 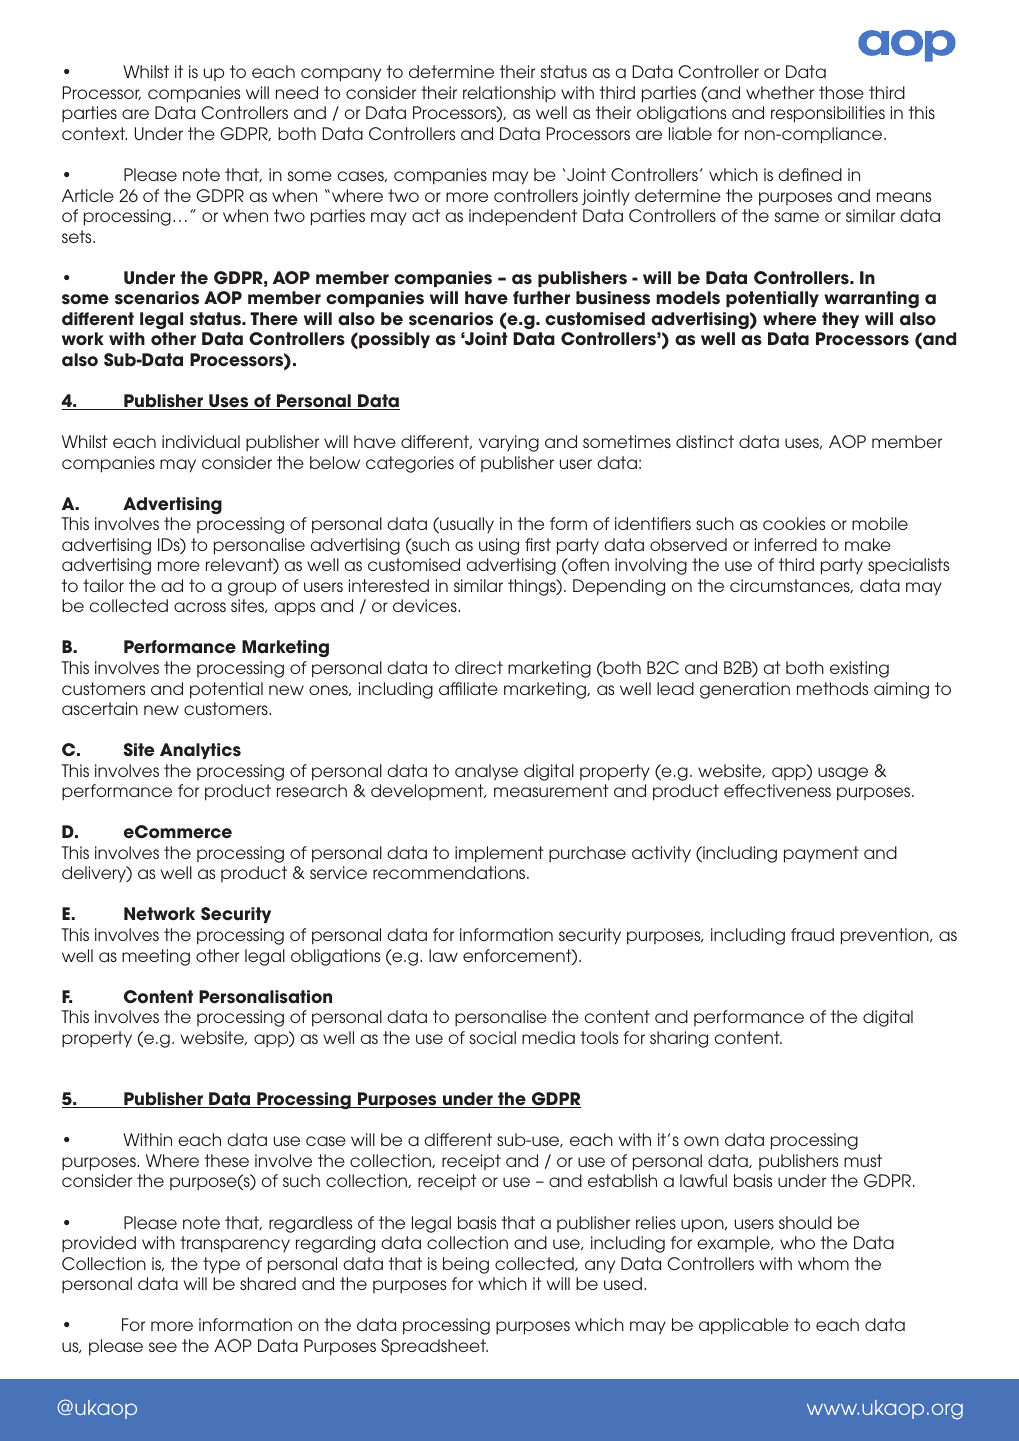 What do you see at coordinates (509, 94) in the image?
I see `relationship` at bounding box center [509, 94].
